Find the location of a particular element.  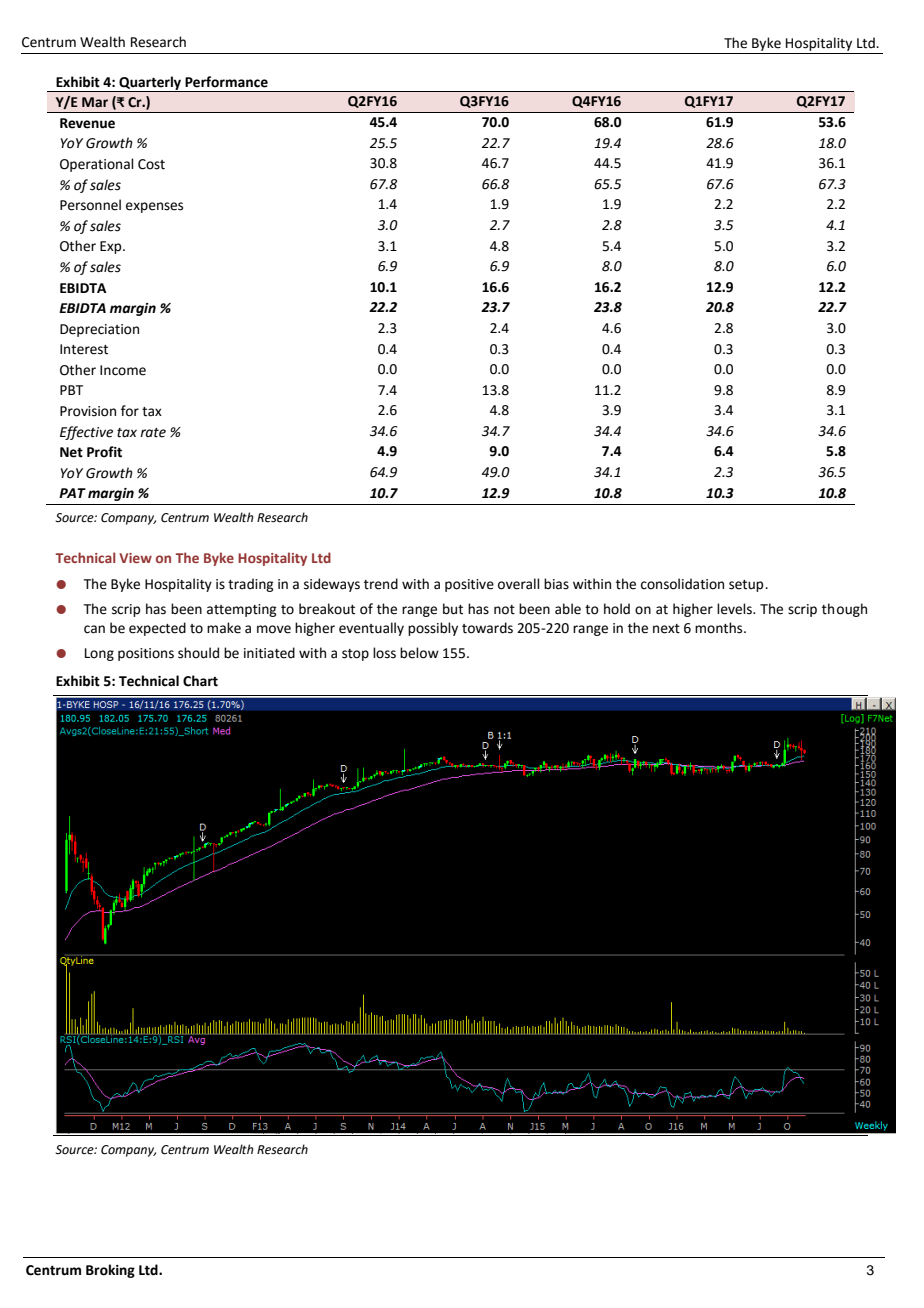

rate is located at coordinates (153, 433).
